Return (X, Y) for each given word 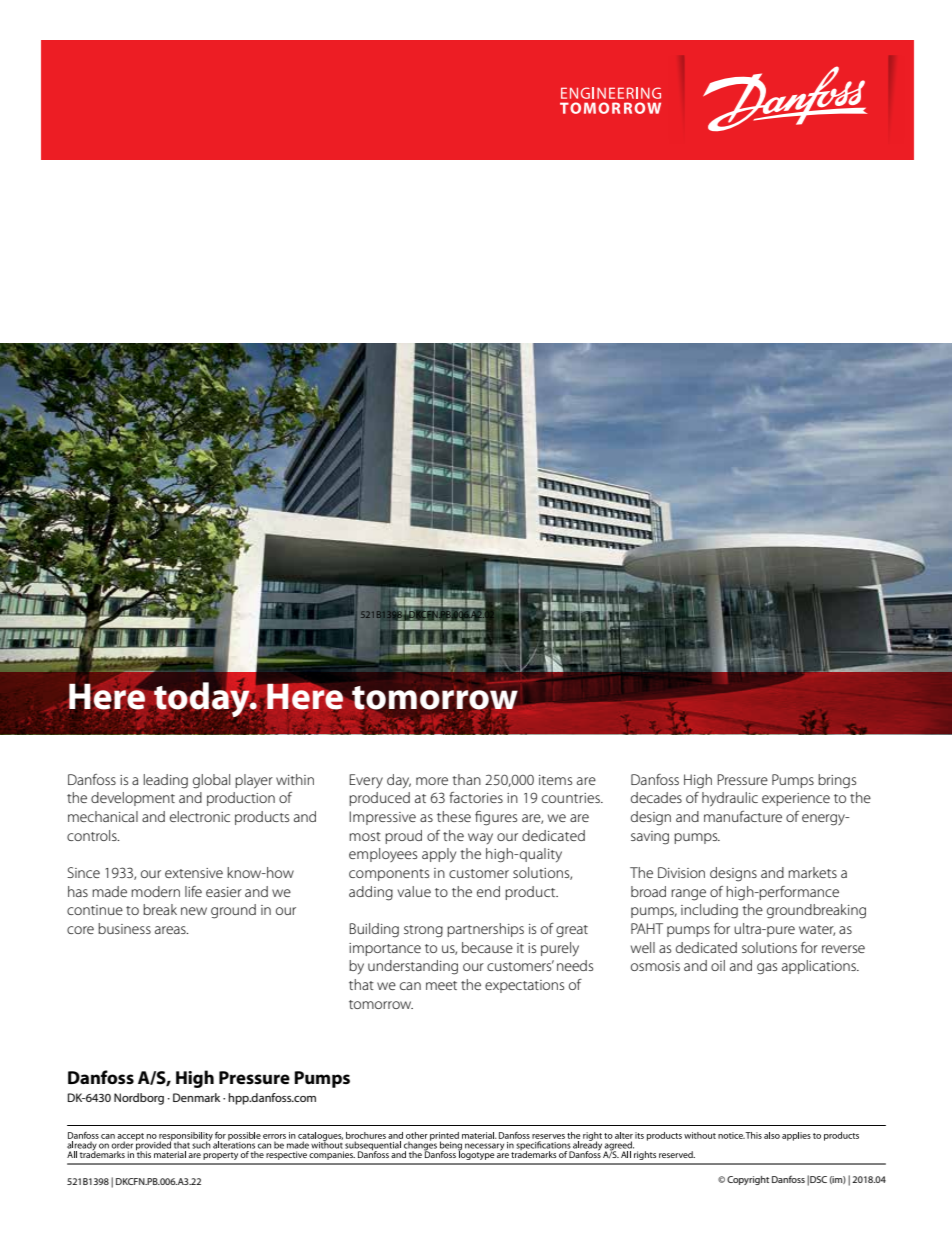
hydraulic (730, 799)
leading (166, 781)
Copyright (748, 1180)
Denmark (196, 1097)
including (709, 911)
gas (767, 969)
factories (476, 797)
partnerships (485, 930)
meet (441, 985)
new (194, 911)
